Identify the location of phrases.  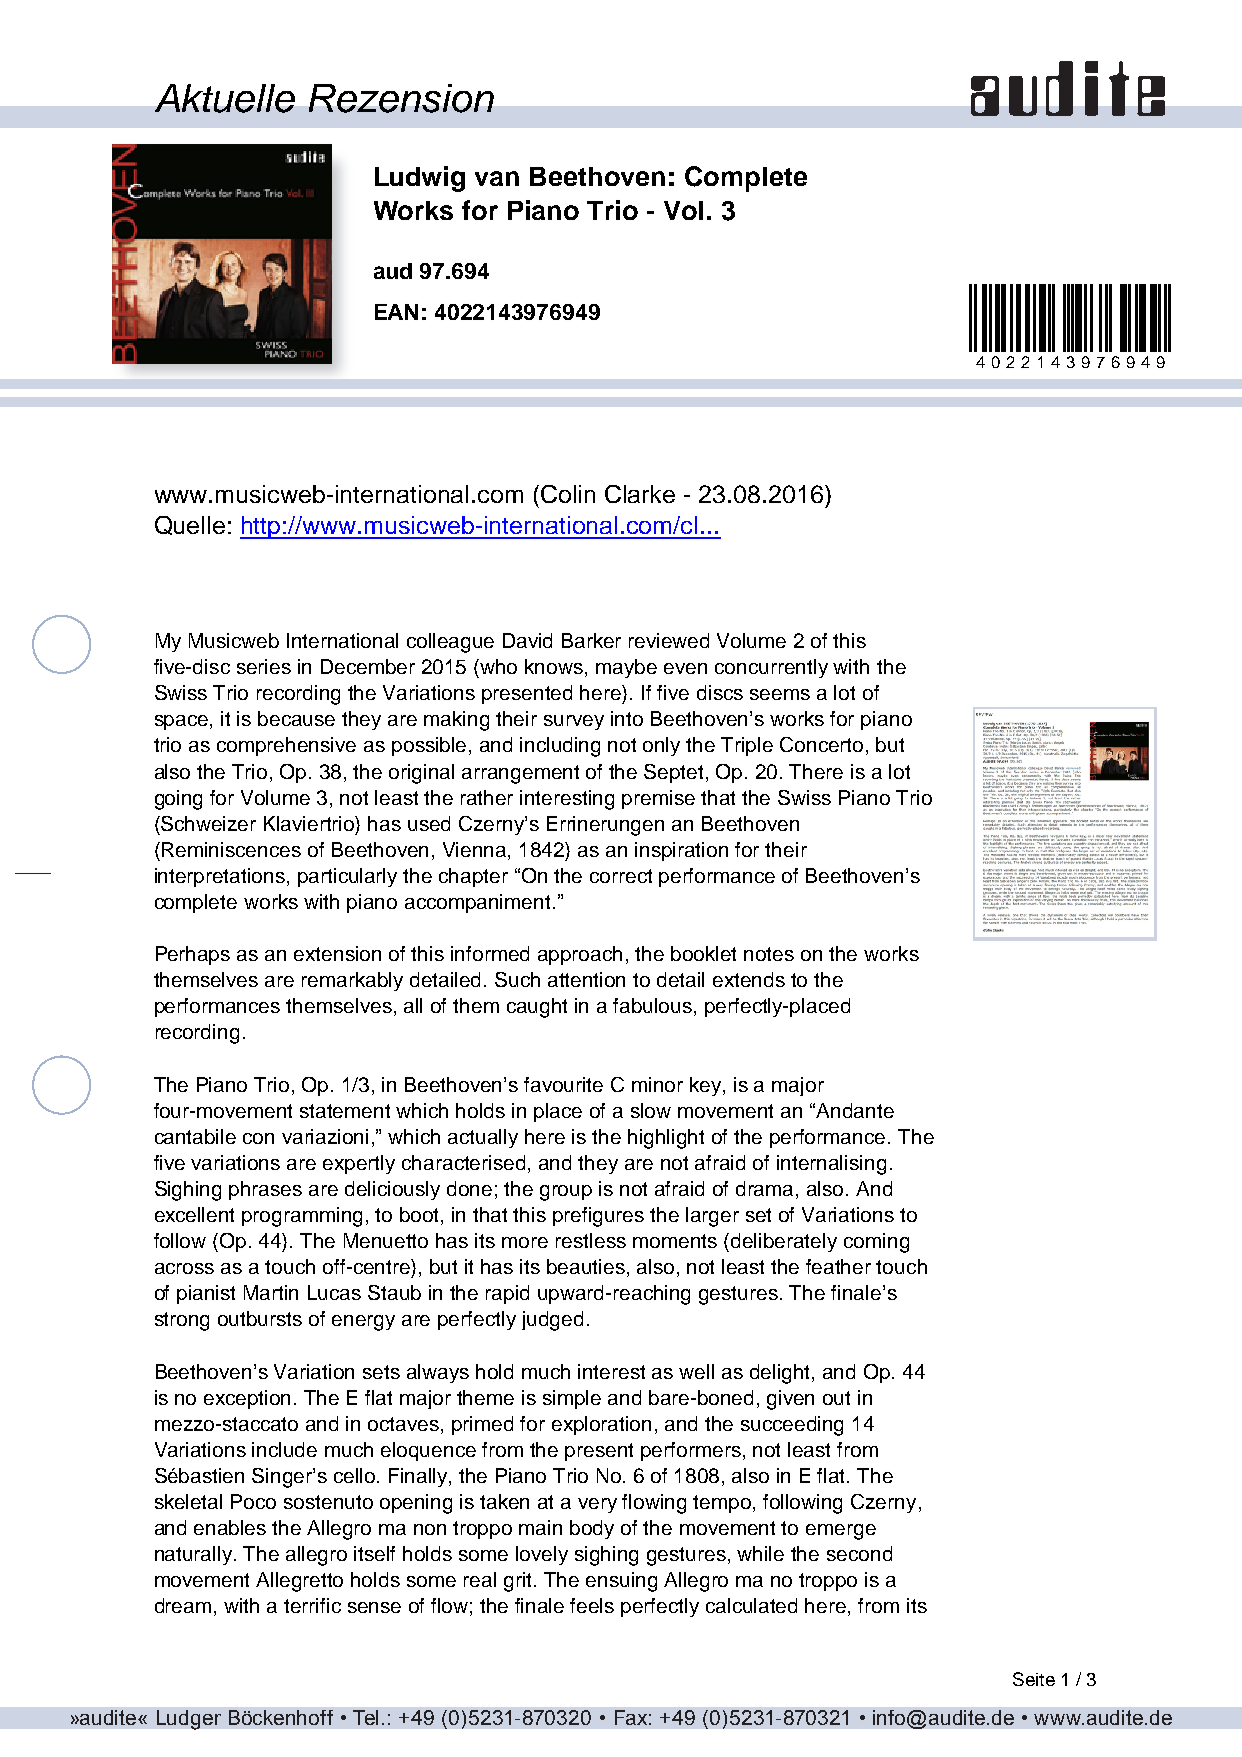
(265, 1190).
